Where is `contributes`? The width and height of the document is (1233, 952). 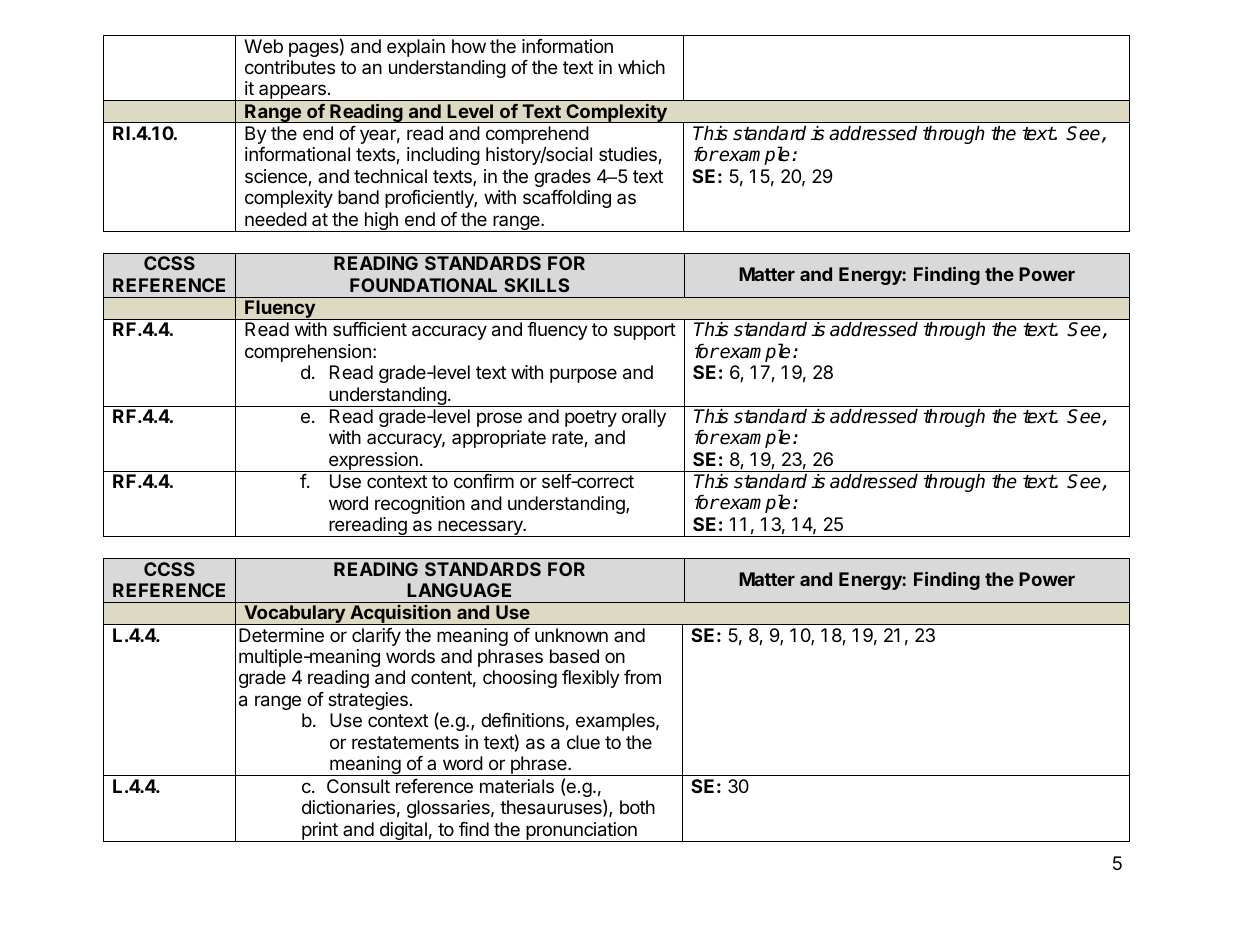 contributes is located at coordinates (290, 67).
